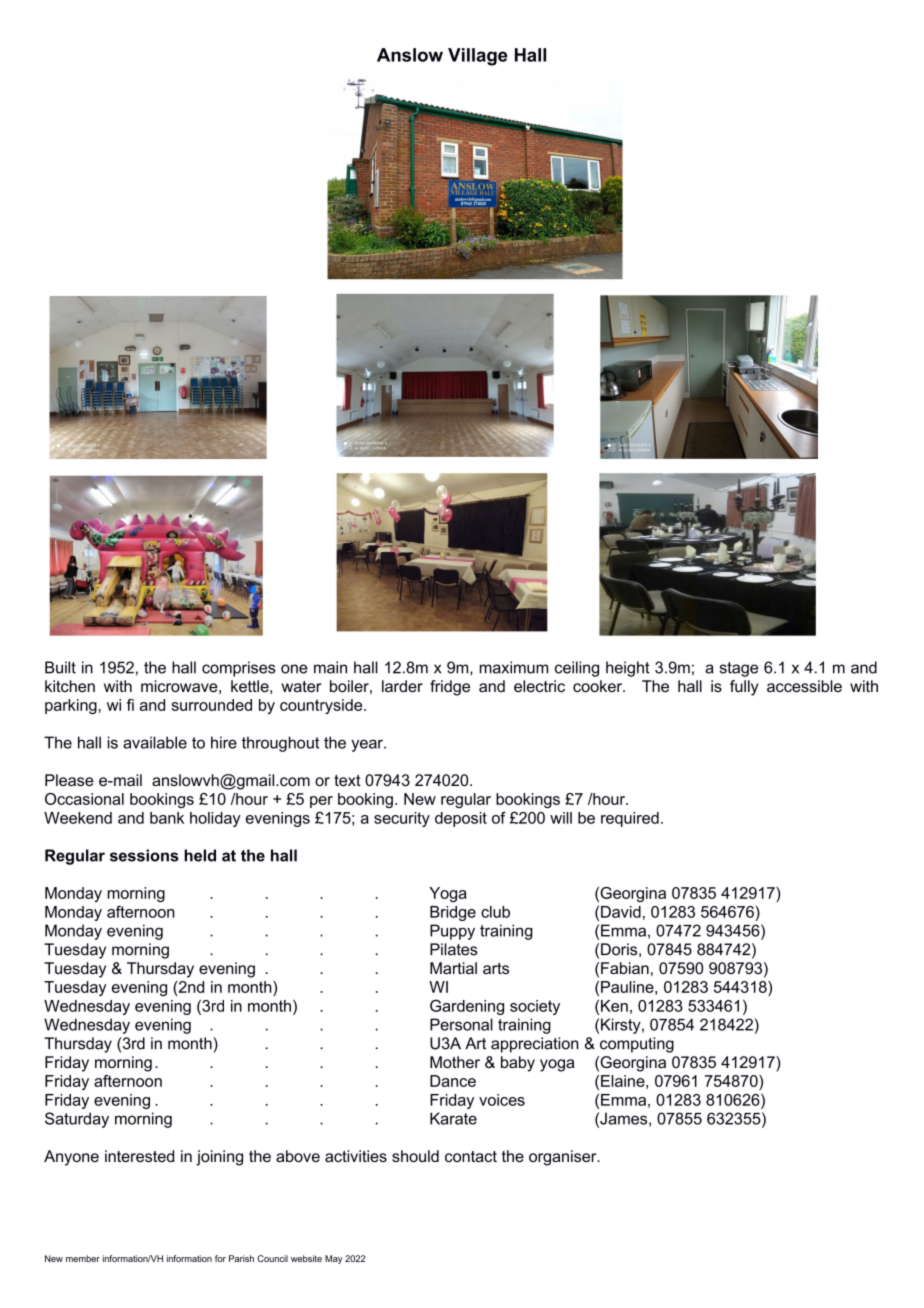 The height and width of the image is (1308, 924). Describe the element at coordinates (478, 57) in the image. I see `Village` at that location.
